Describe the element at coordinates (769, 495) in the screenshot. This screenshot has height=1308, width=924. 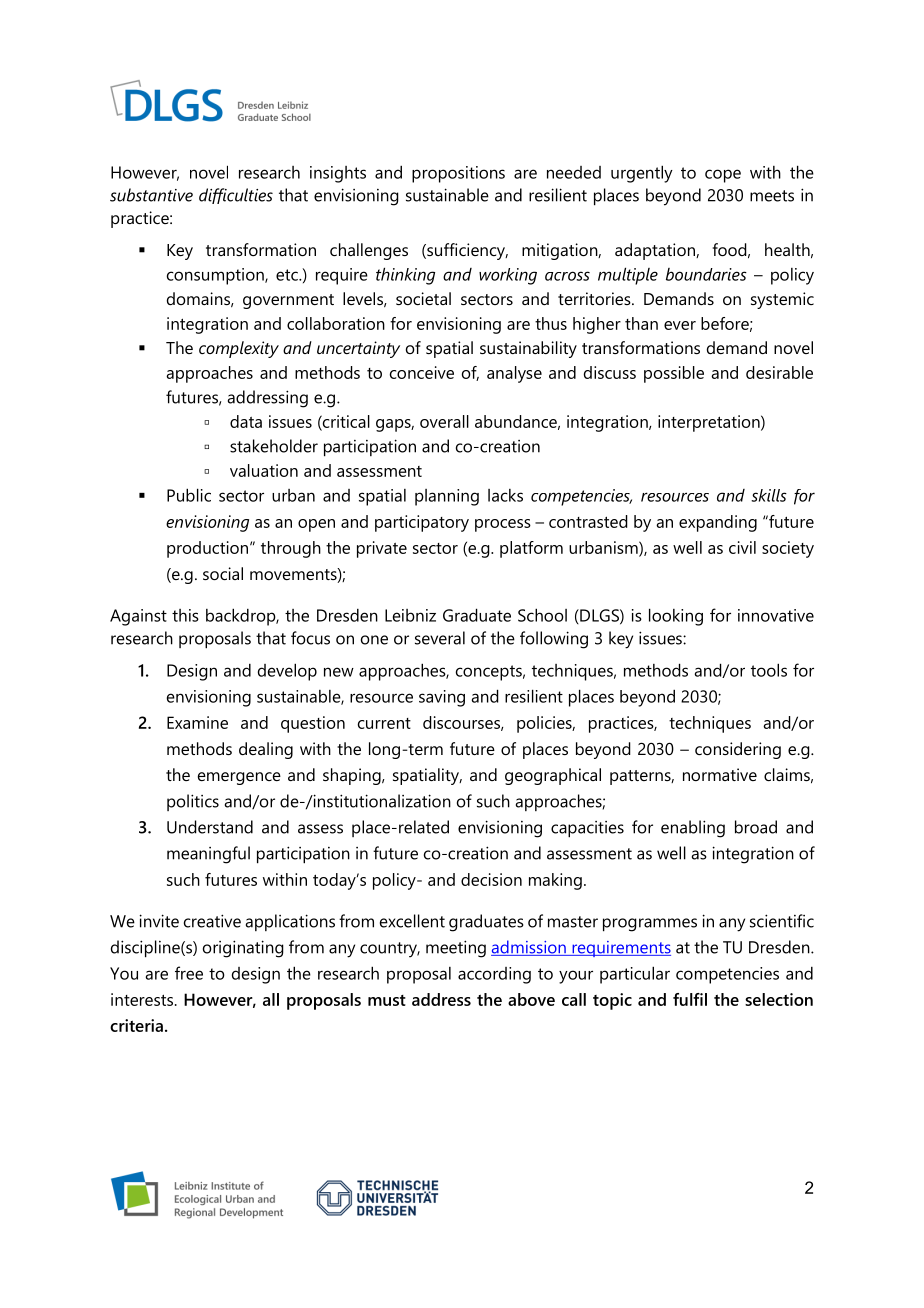
I see `skills` at that location.
